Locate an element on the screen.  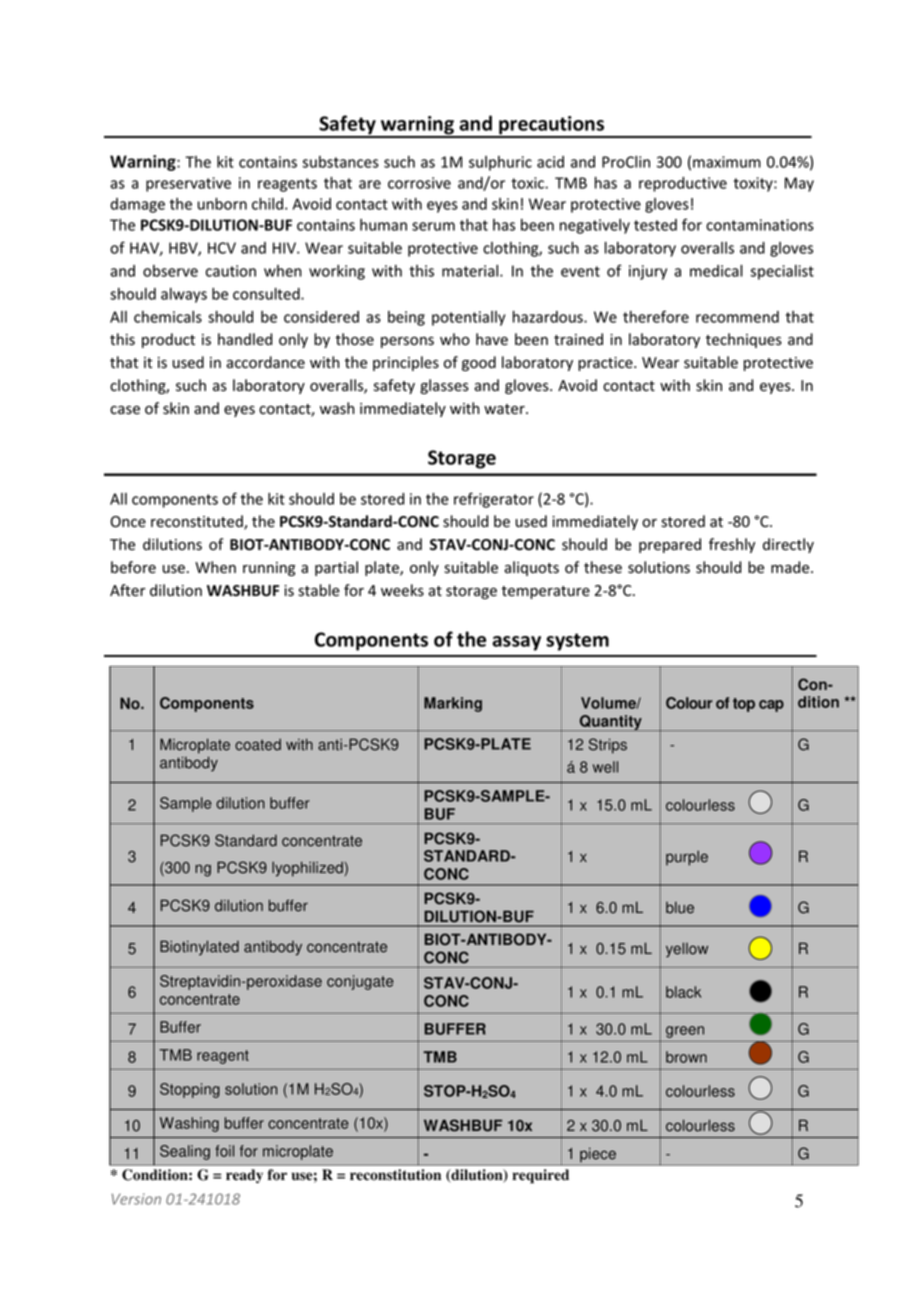
required is located at coordinates (540, 1176).
